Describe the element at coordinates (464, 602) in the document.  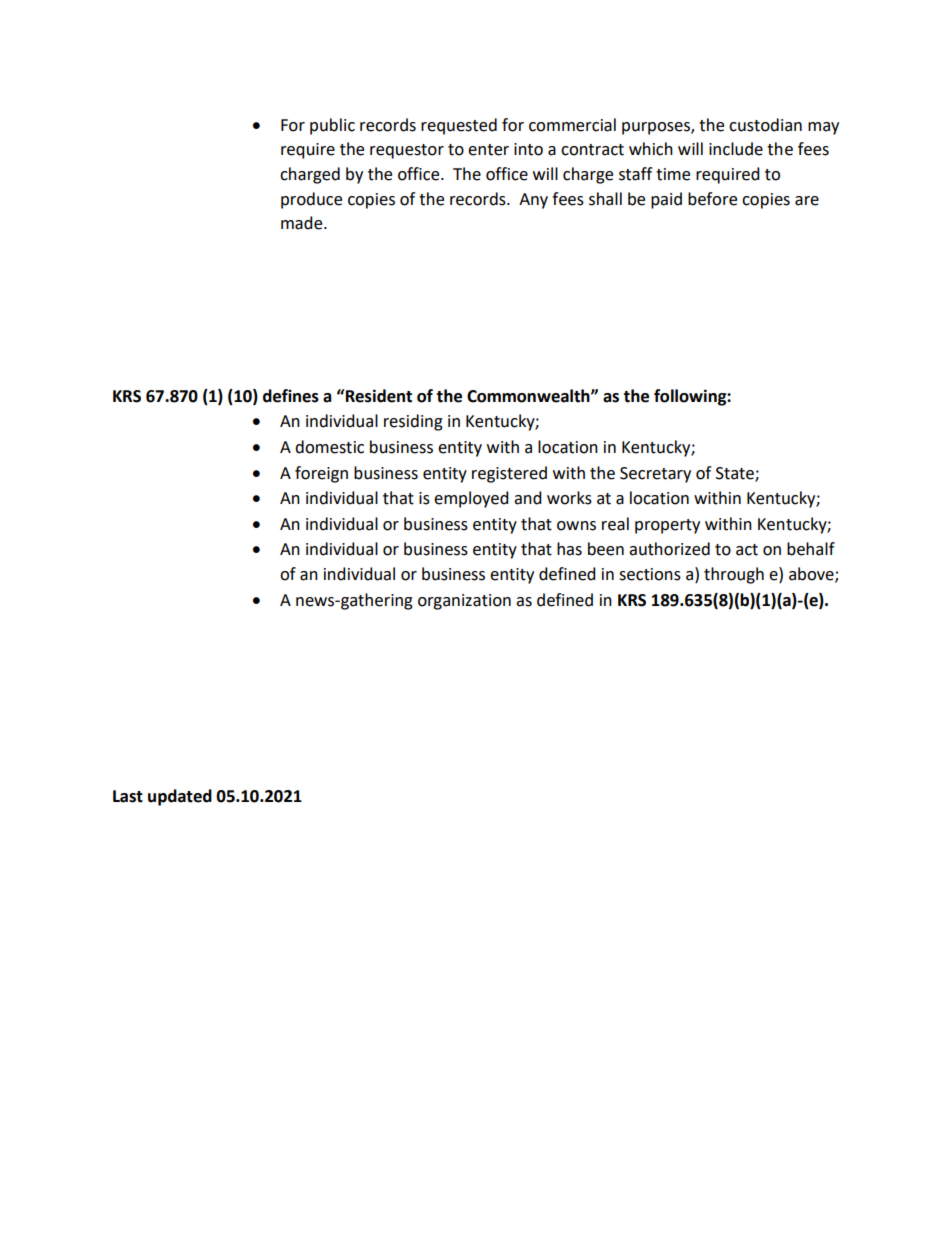
I see `organization` at that location.
